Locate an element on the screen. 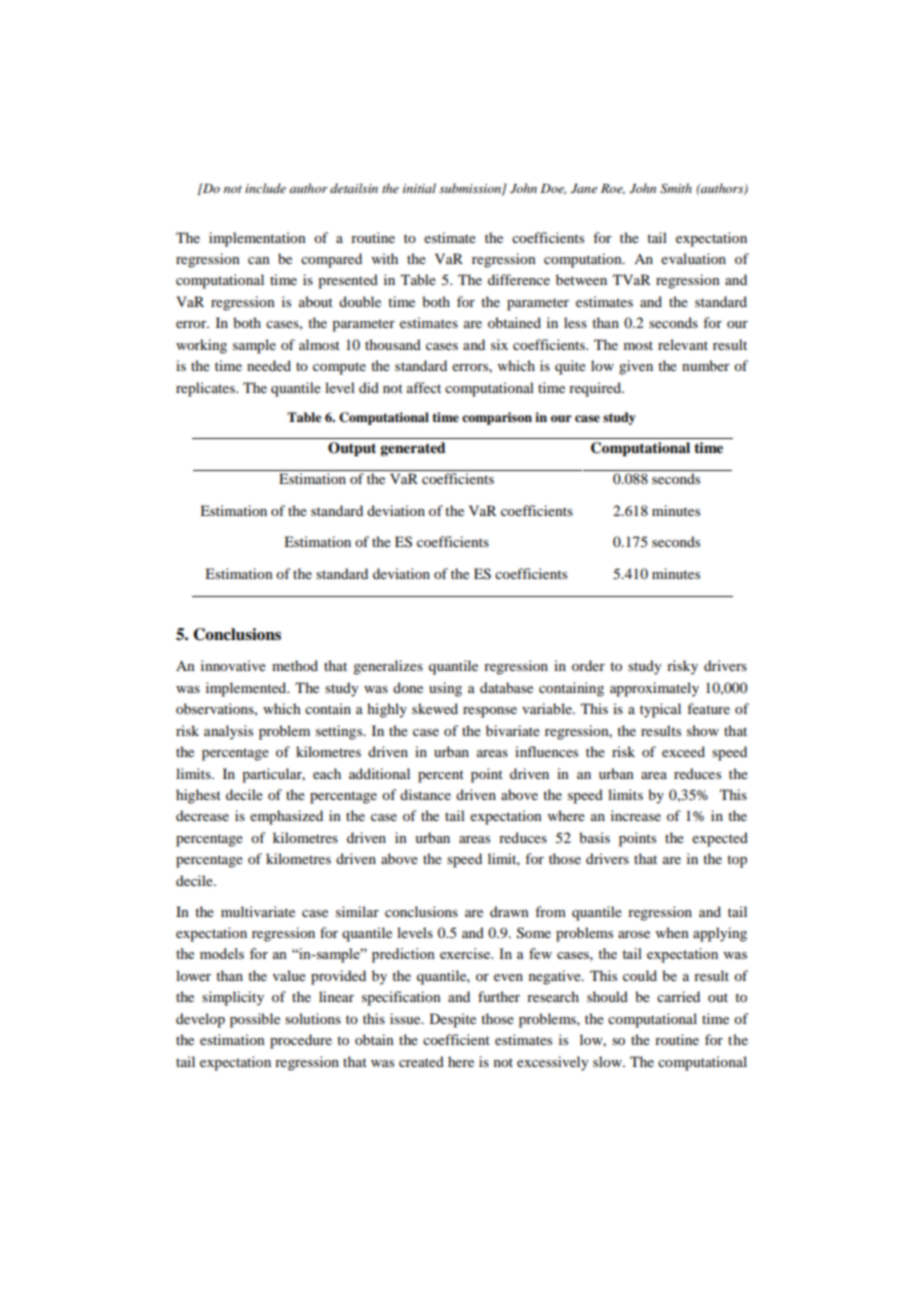  initial is located at coordinates (419, 188).
